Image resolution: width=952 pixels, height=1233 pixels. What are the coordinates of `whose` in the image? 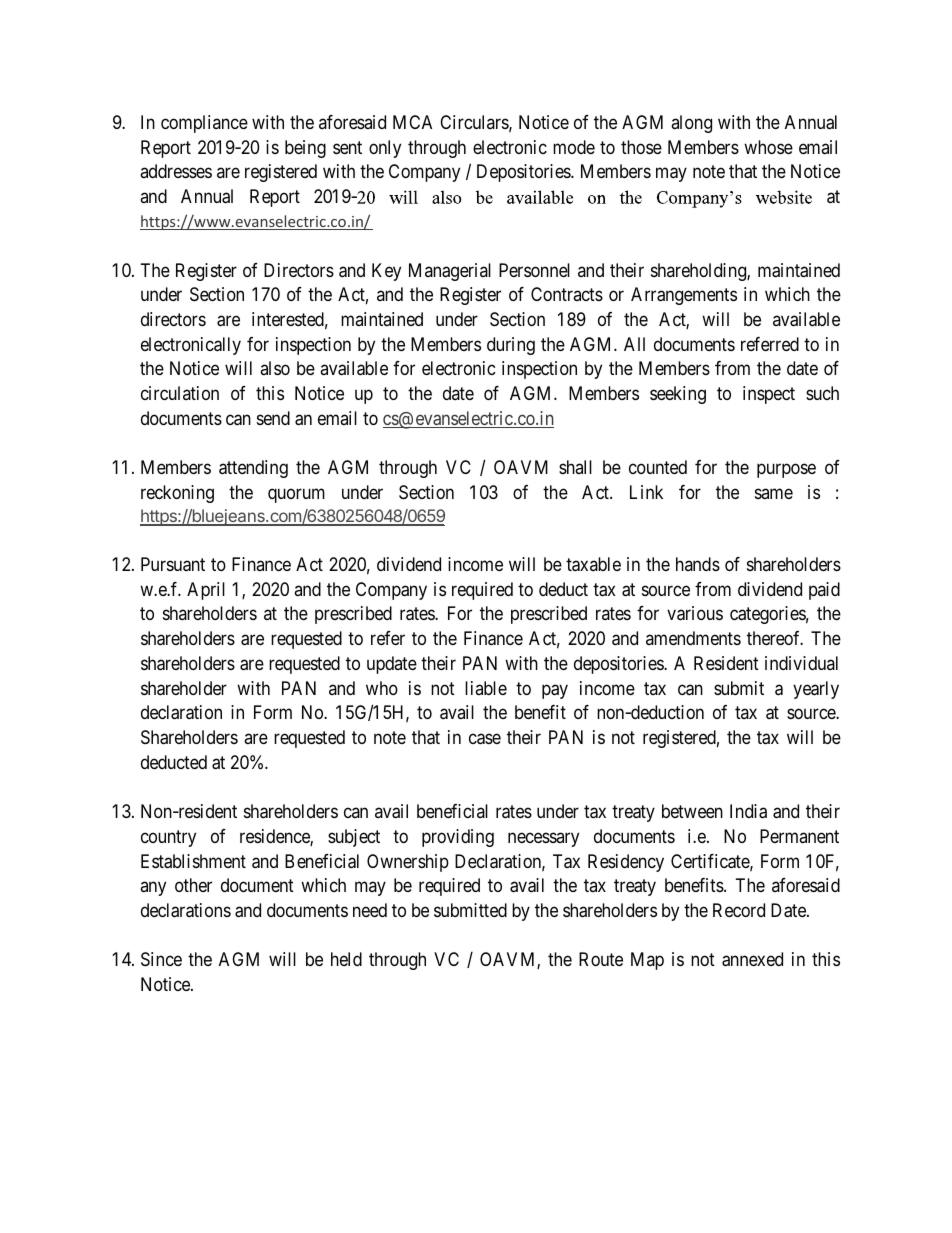 It's located at (768, 147).
